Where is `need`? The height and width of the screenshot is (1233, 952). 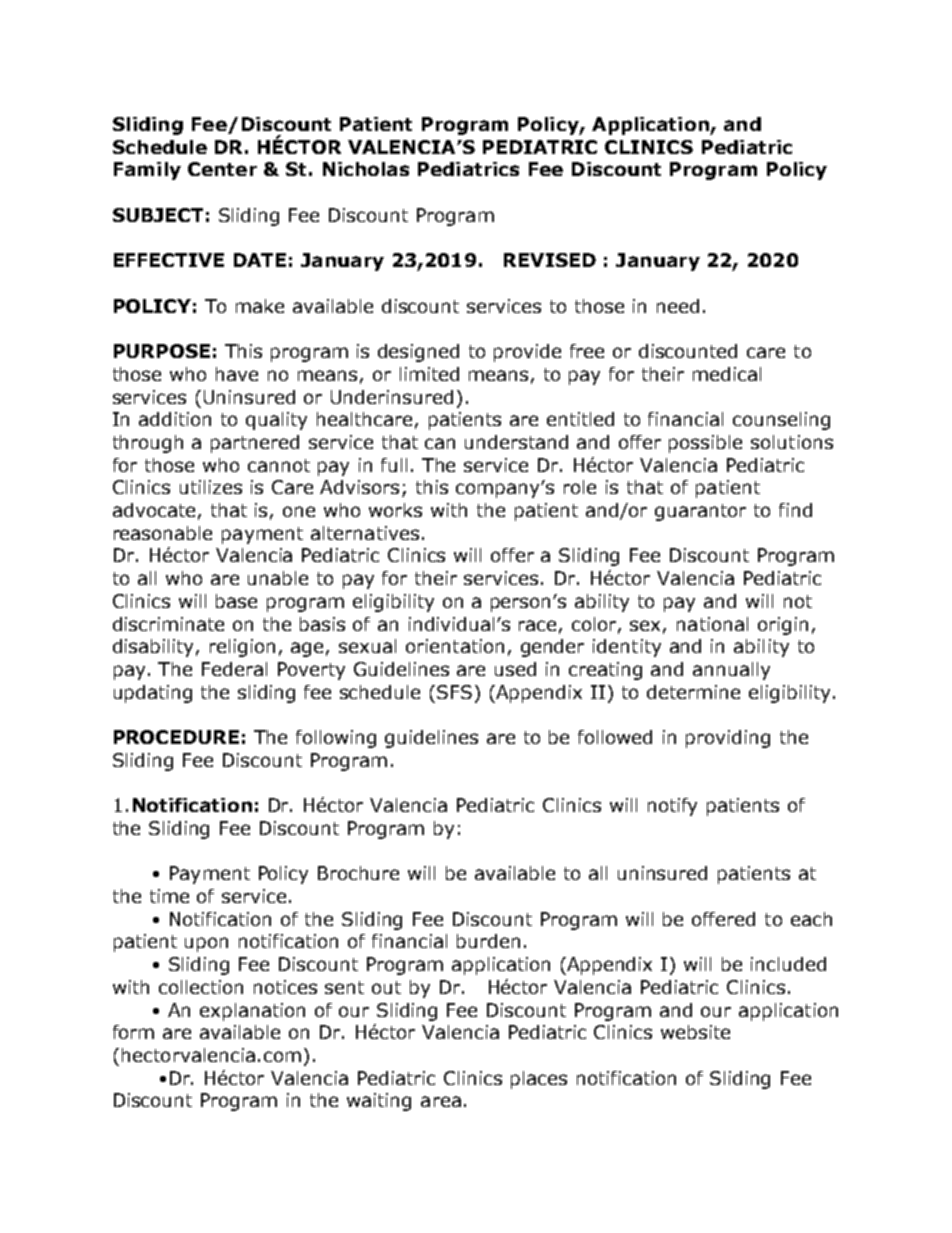
need is located at coordinates (678, 306).
